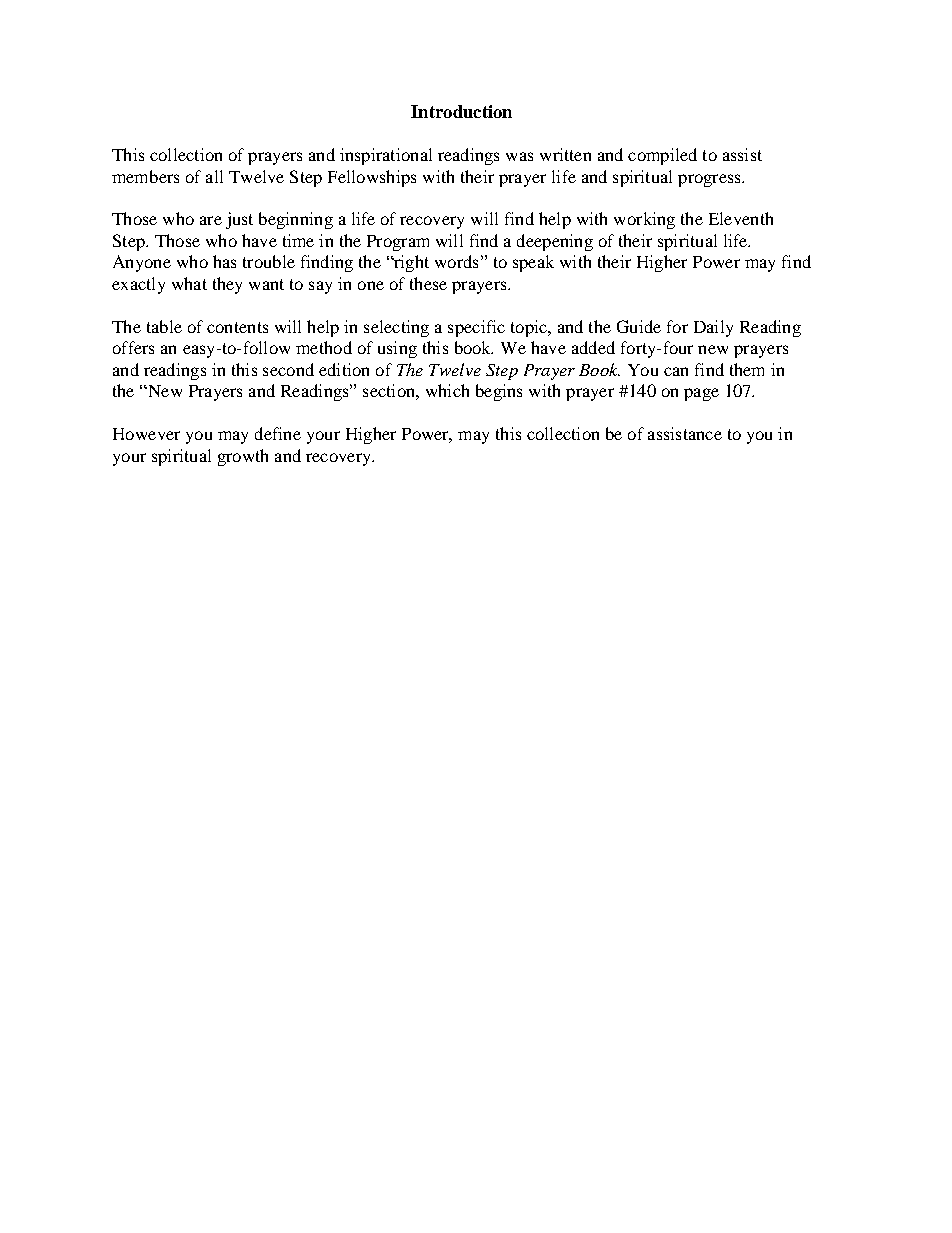 Image resolution: width=952 pixels, height=1233 pixels. I want to click on Introduction, so click(461, 111).
